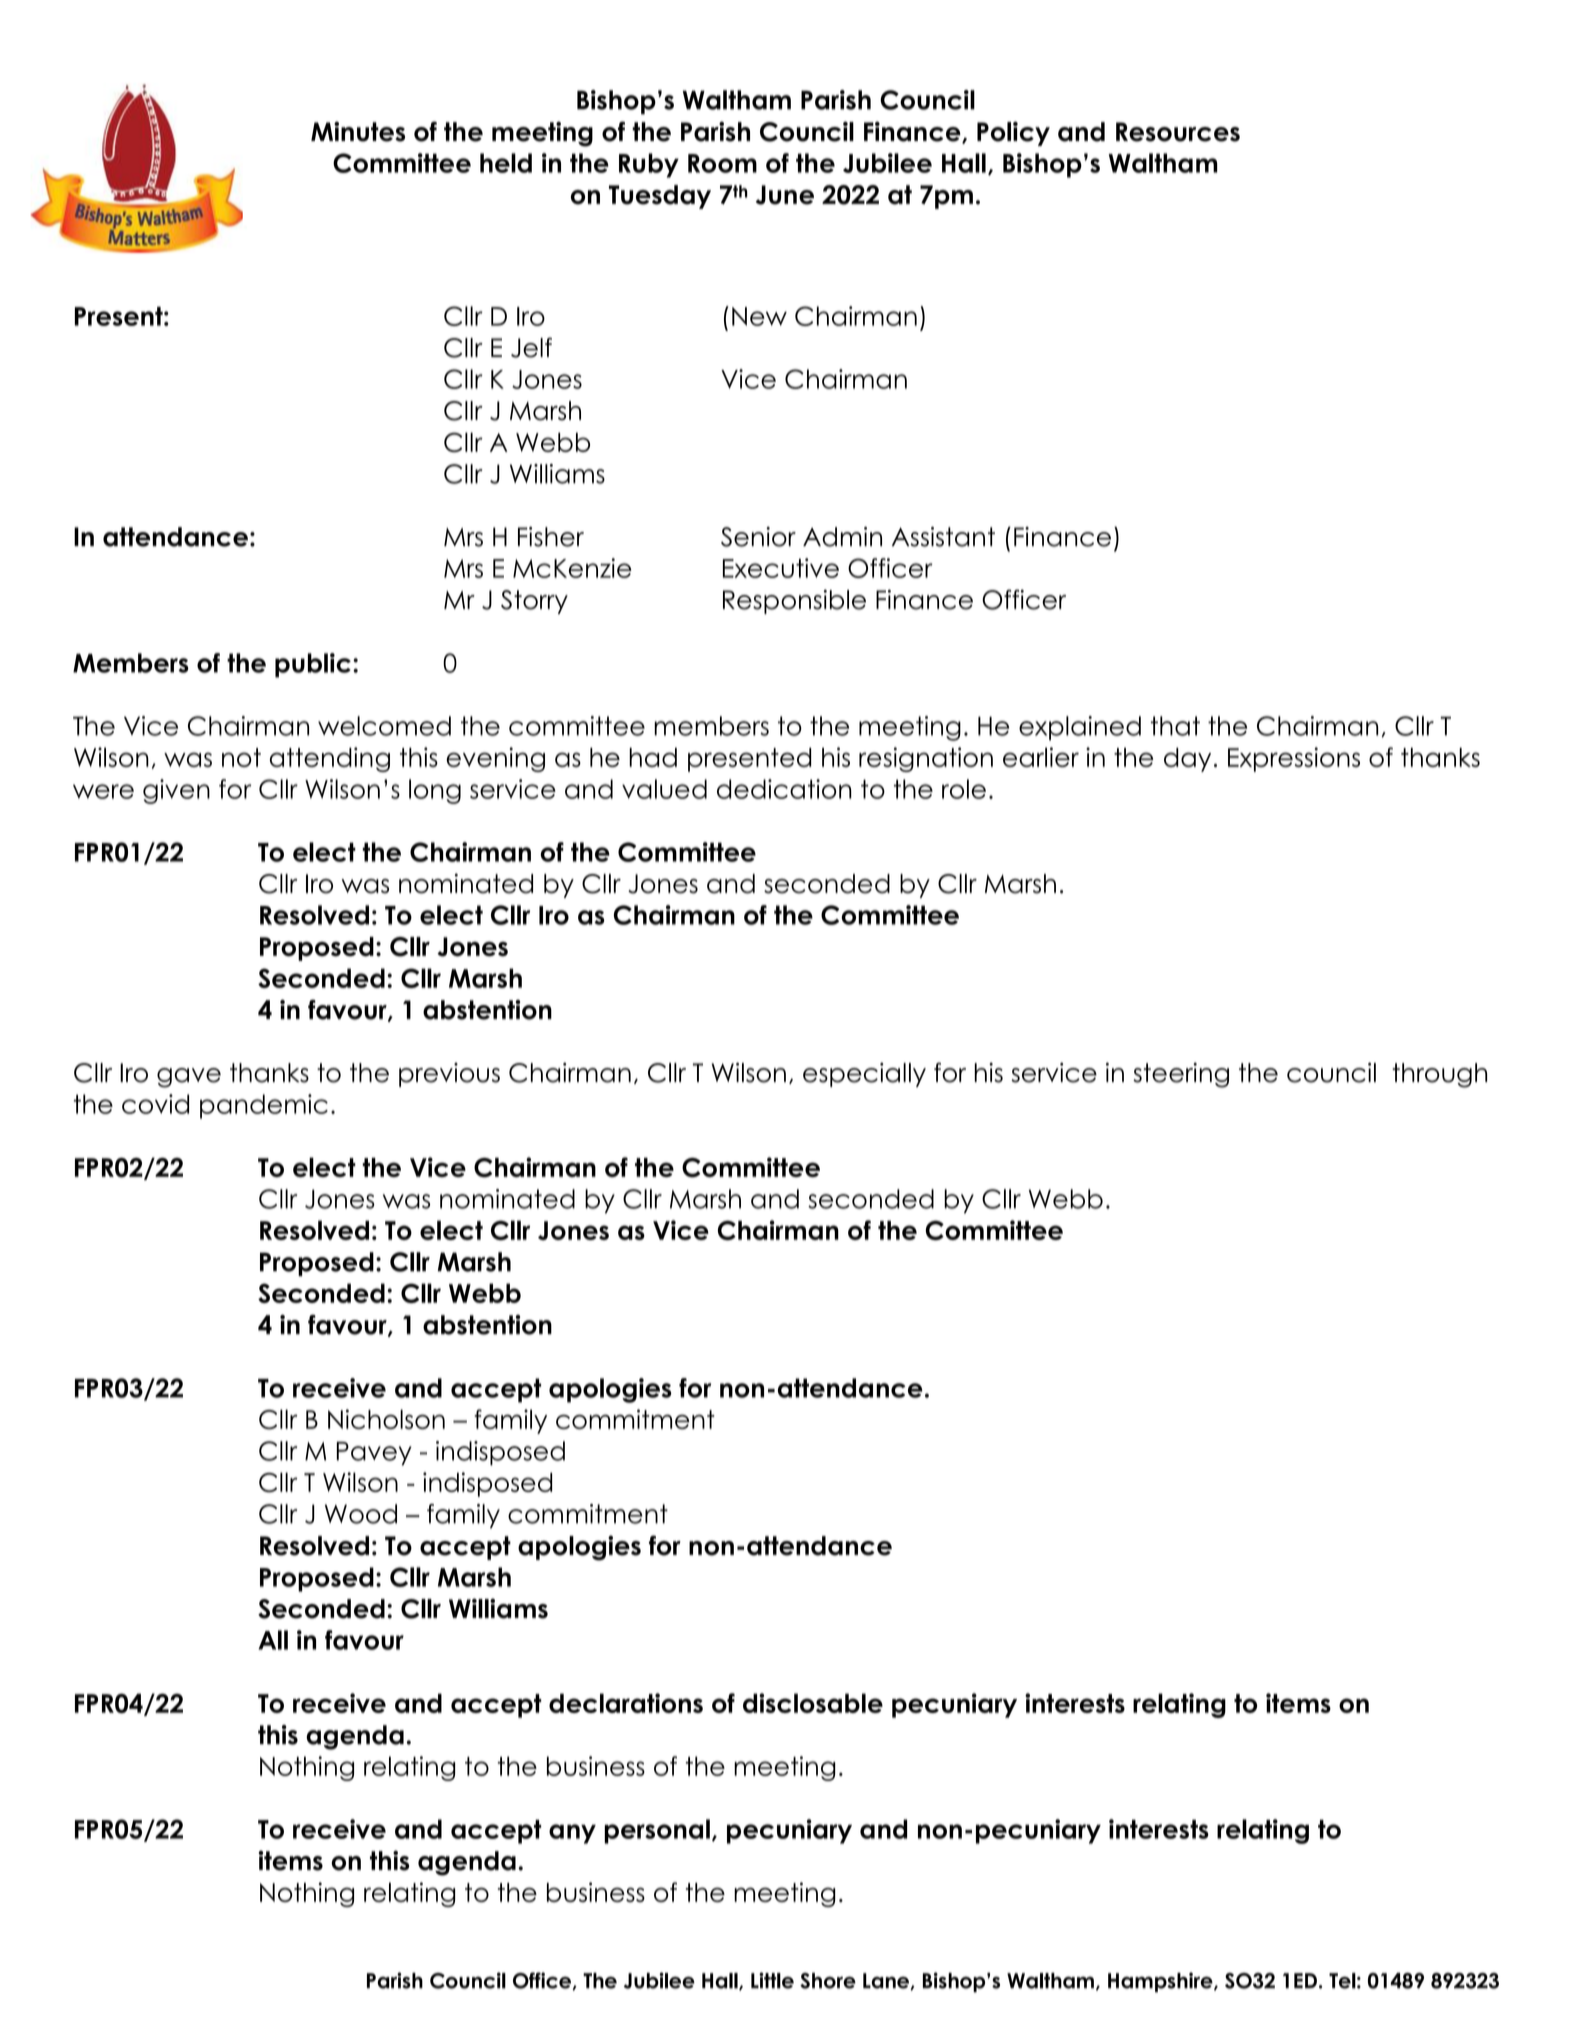  What do you see at coordinates (1181, 1075) in the document?
I see `steering` at bounding box center [1181, 1075].
